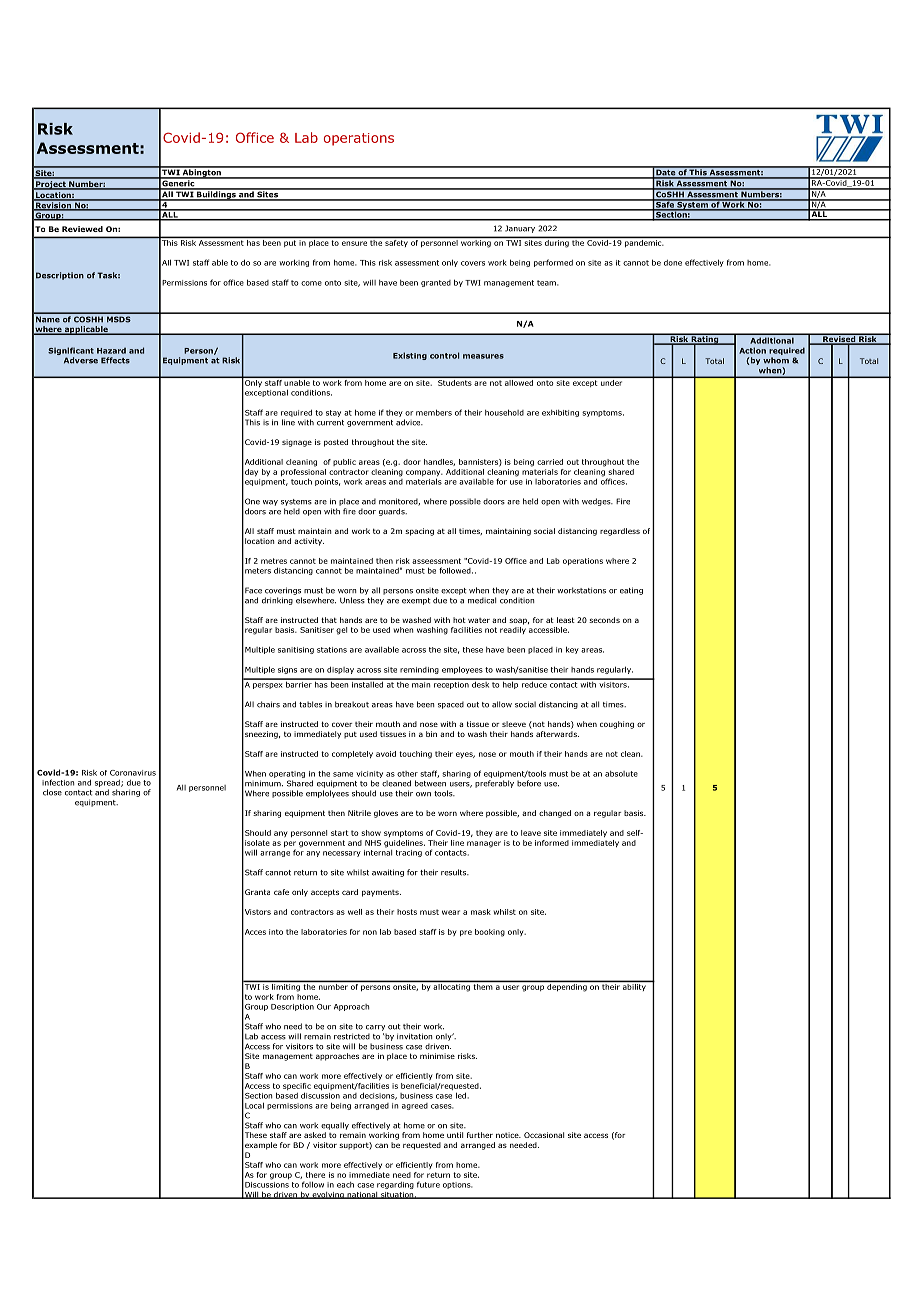 The height and width of the screenshot is (1308, 924). I want to click on Occasional, so click(544, 1135).
